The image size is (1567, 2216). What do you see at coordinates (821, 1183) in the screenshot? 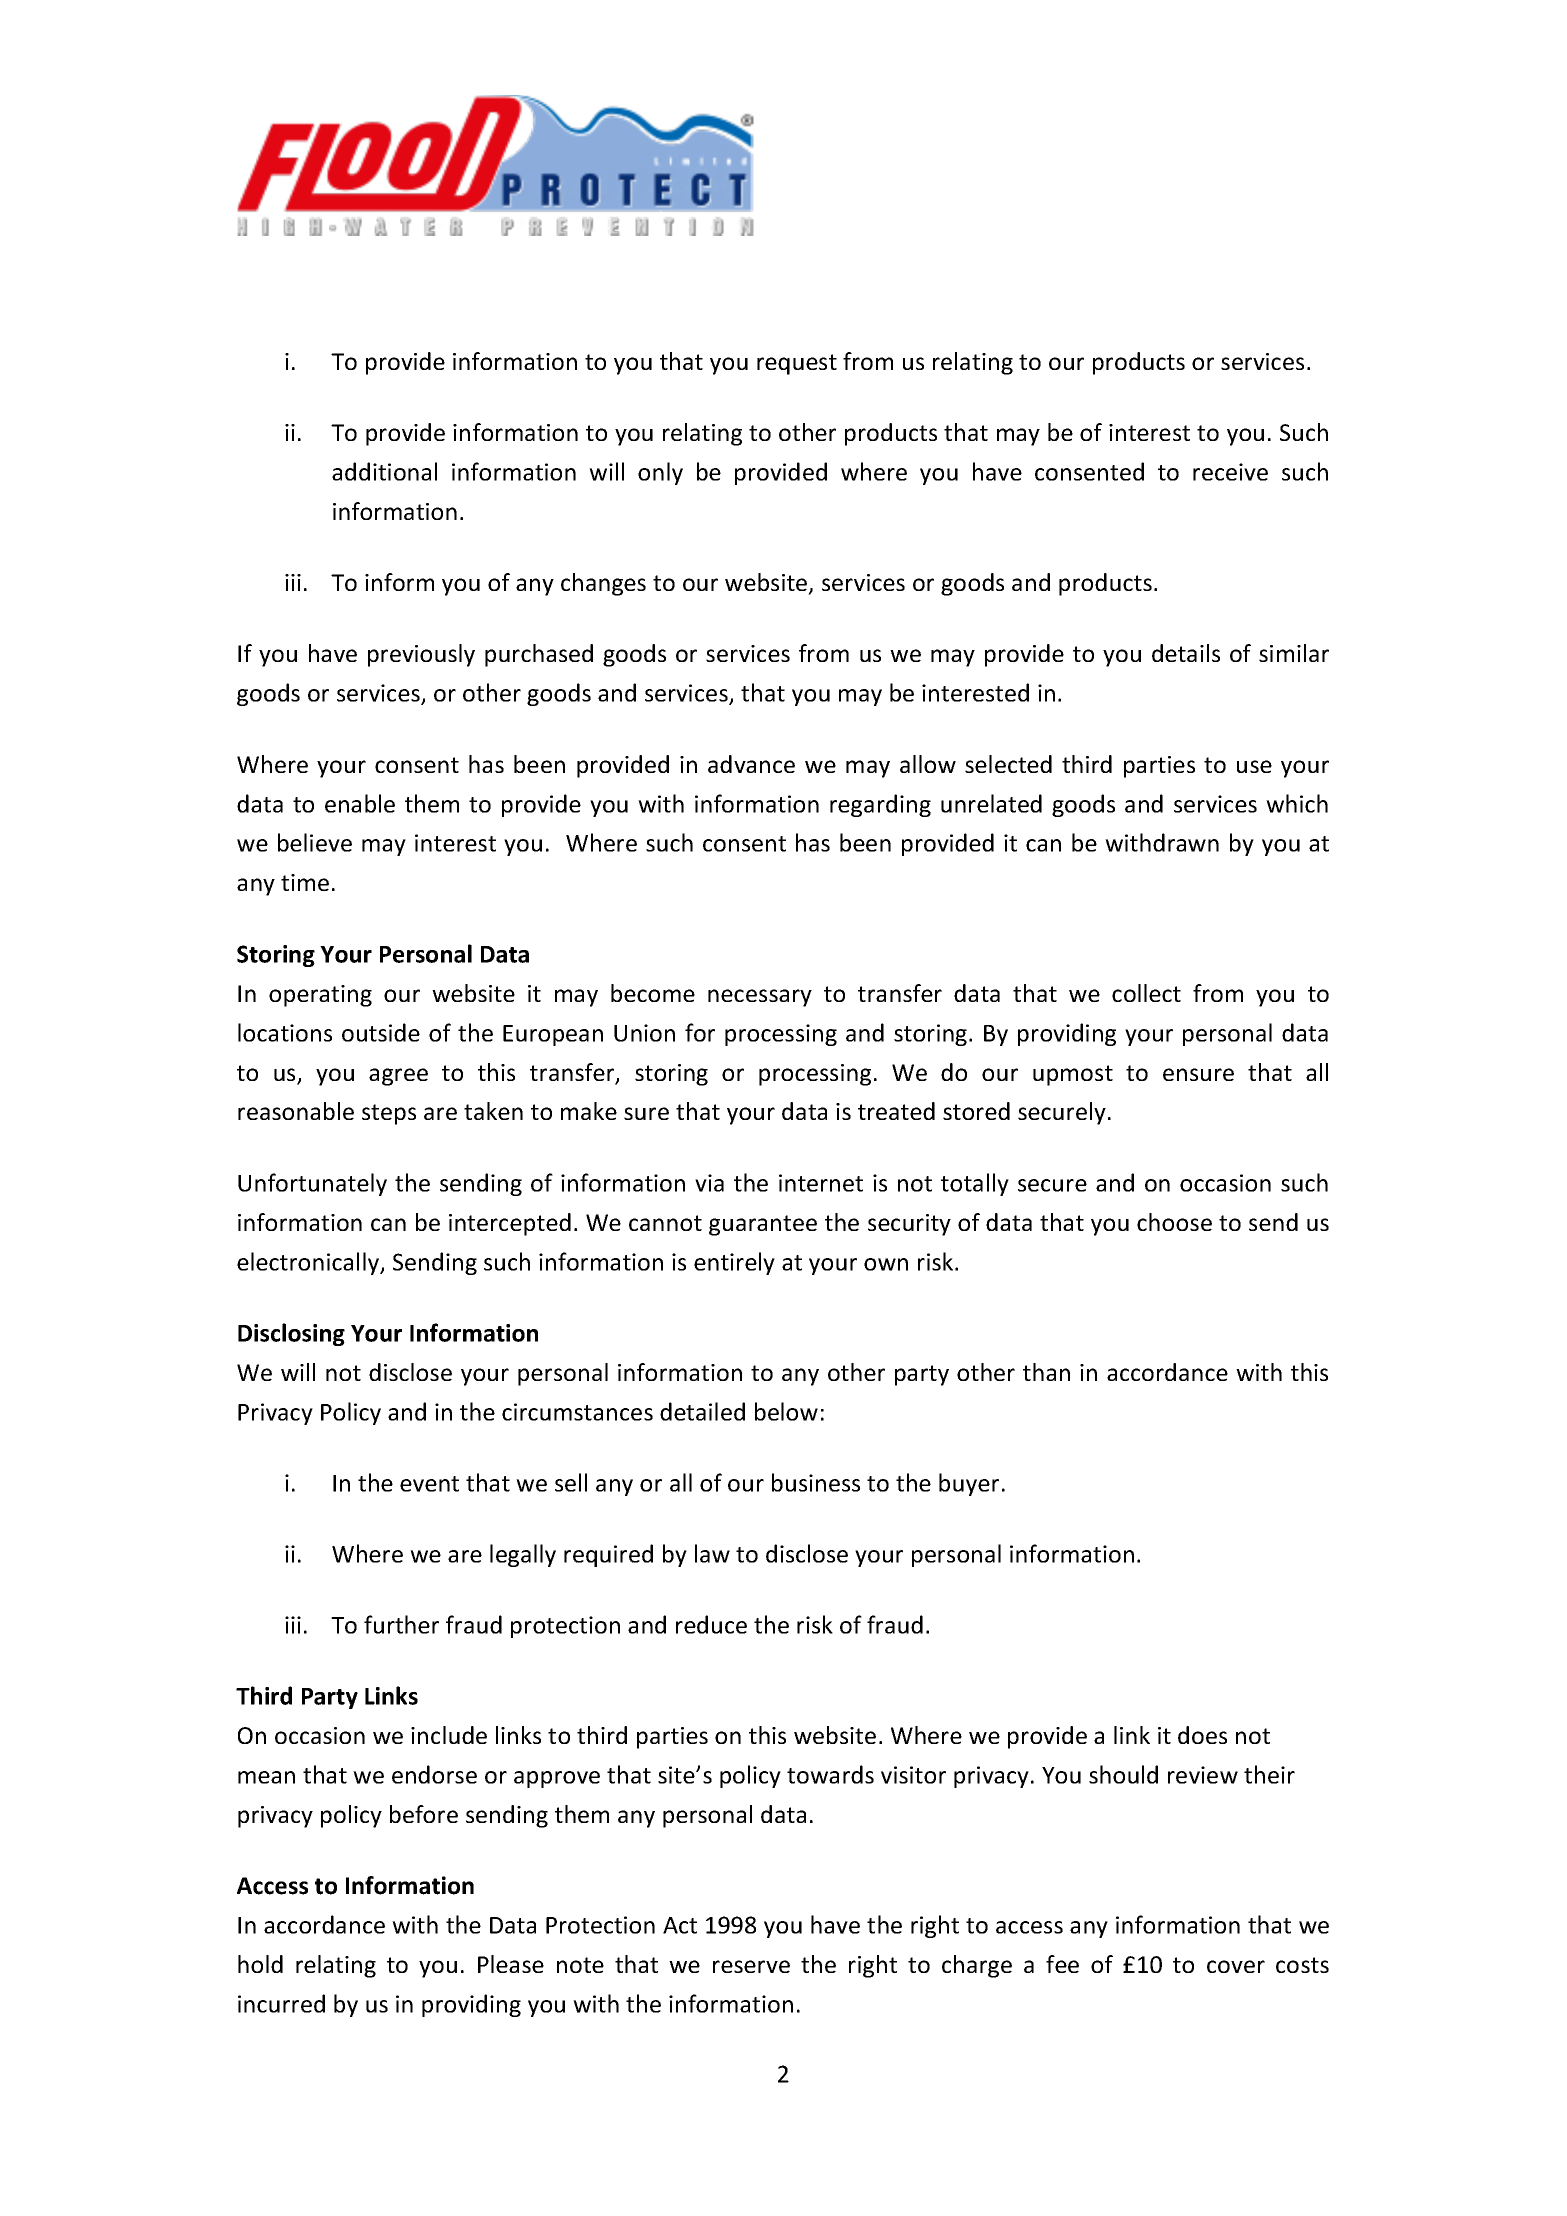
I see `internet` at bounding box center [821, 1183].
